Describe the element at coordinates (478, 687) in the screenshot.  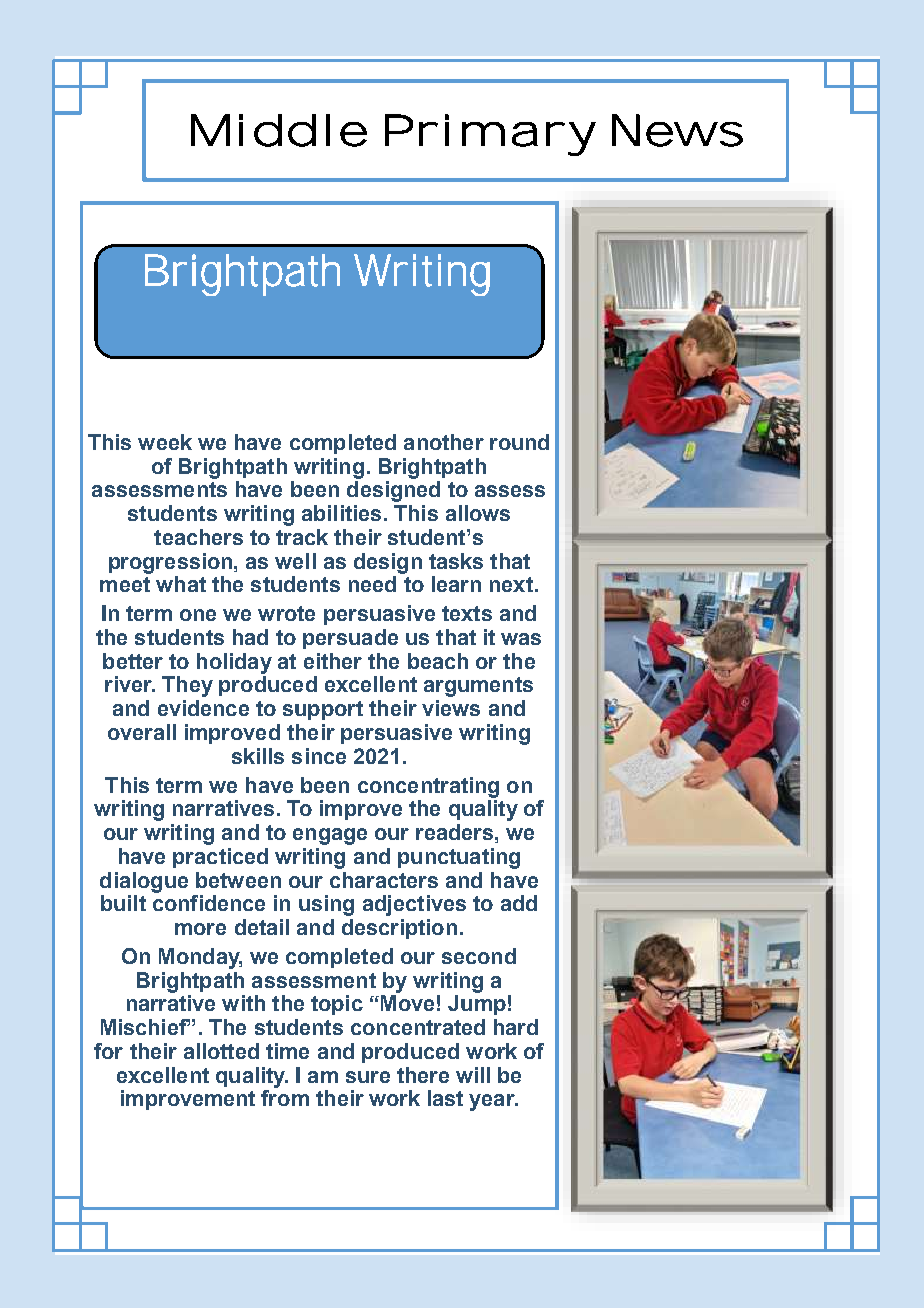
I see `arguments` at that location.
